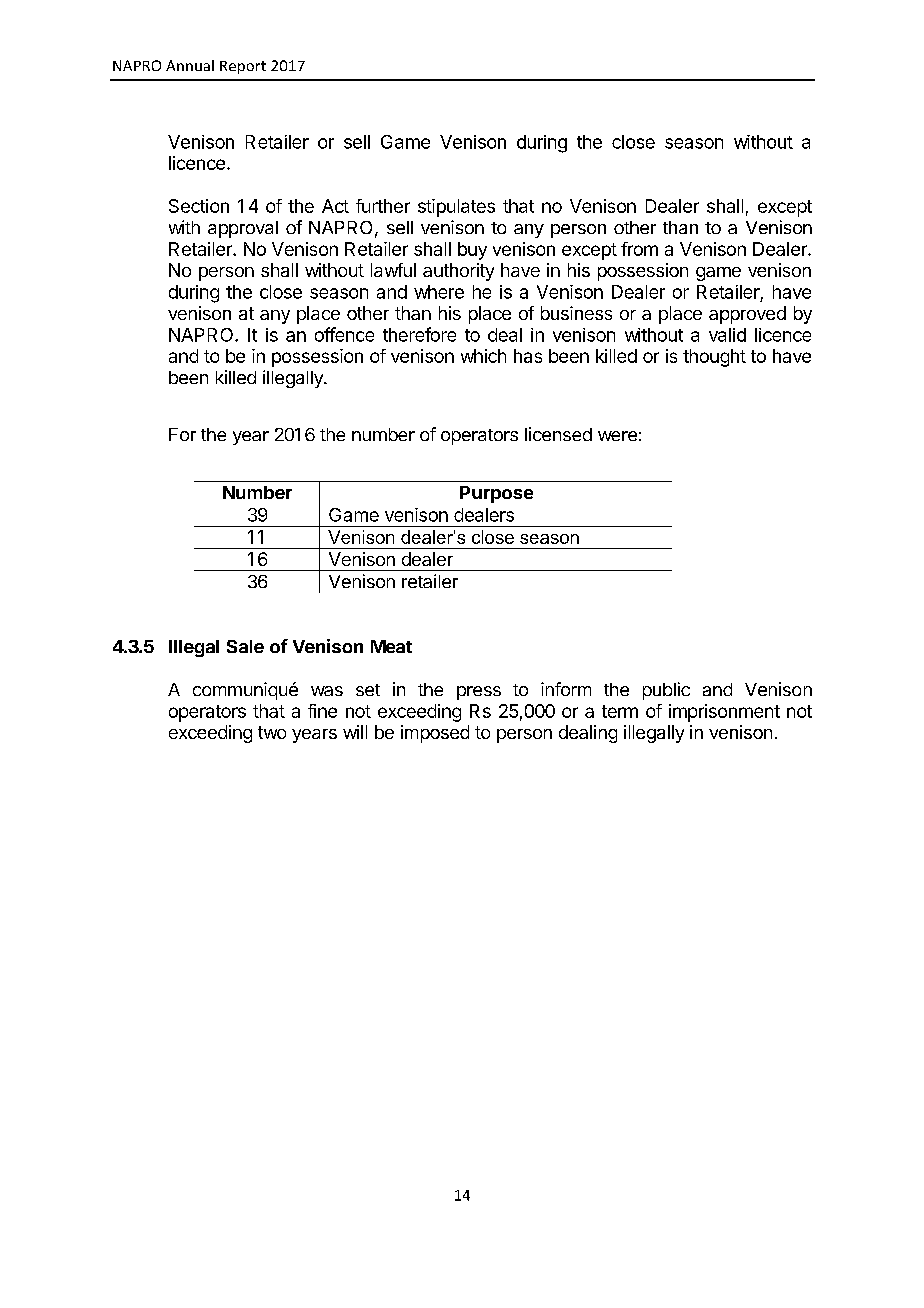 Image resolution: width=924 pixels, height=1308 pixels. What do you see at coordinates (496, 494) in the screenshot?
I see `Purpose` at bounding box center [496, 494].
